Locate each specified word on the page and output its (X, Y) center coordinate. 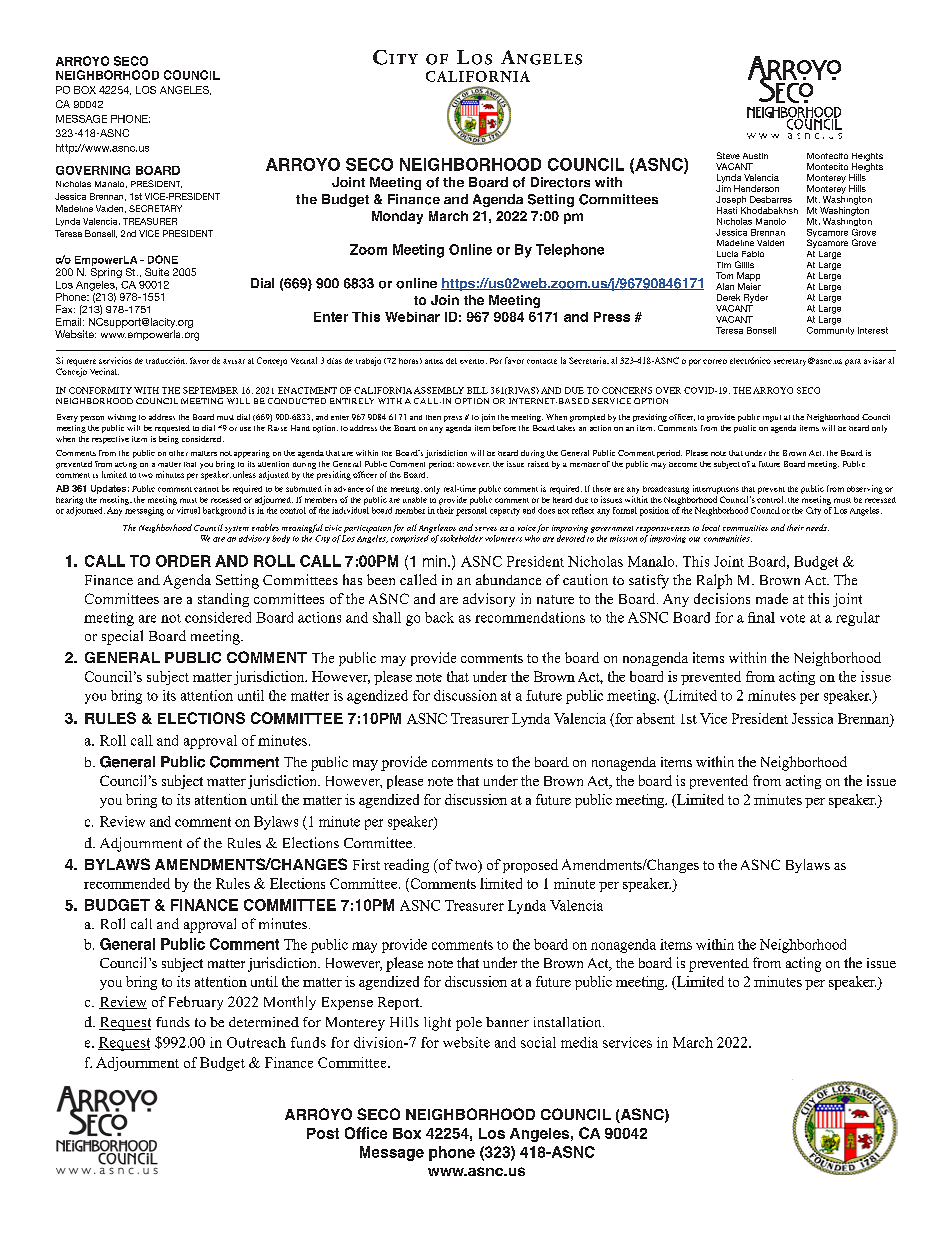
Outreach (256, 1042)
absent (656, 718)
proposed (530, 866)
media (579, 1042)
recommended (127, 883)
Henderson (756, 188)
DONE (163, 259)
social (538, 1042)
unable (415, 500)
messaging (144, 511)
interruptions (716, 489)
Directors (560, 182)
